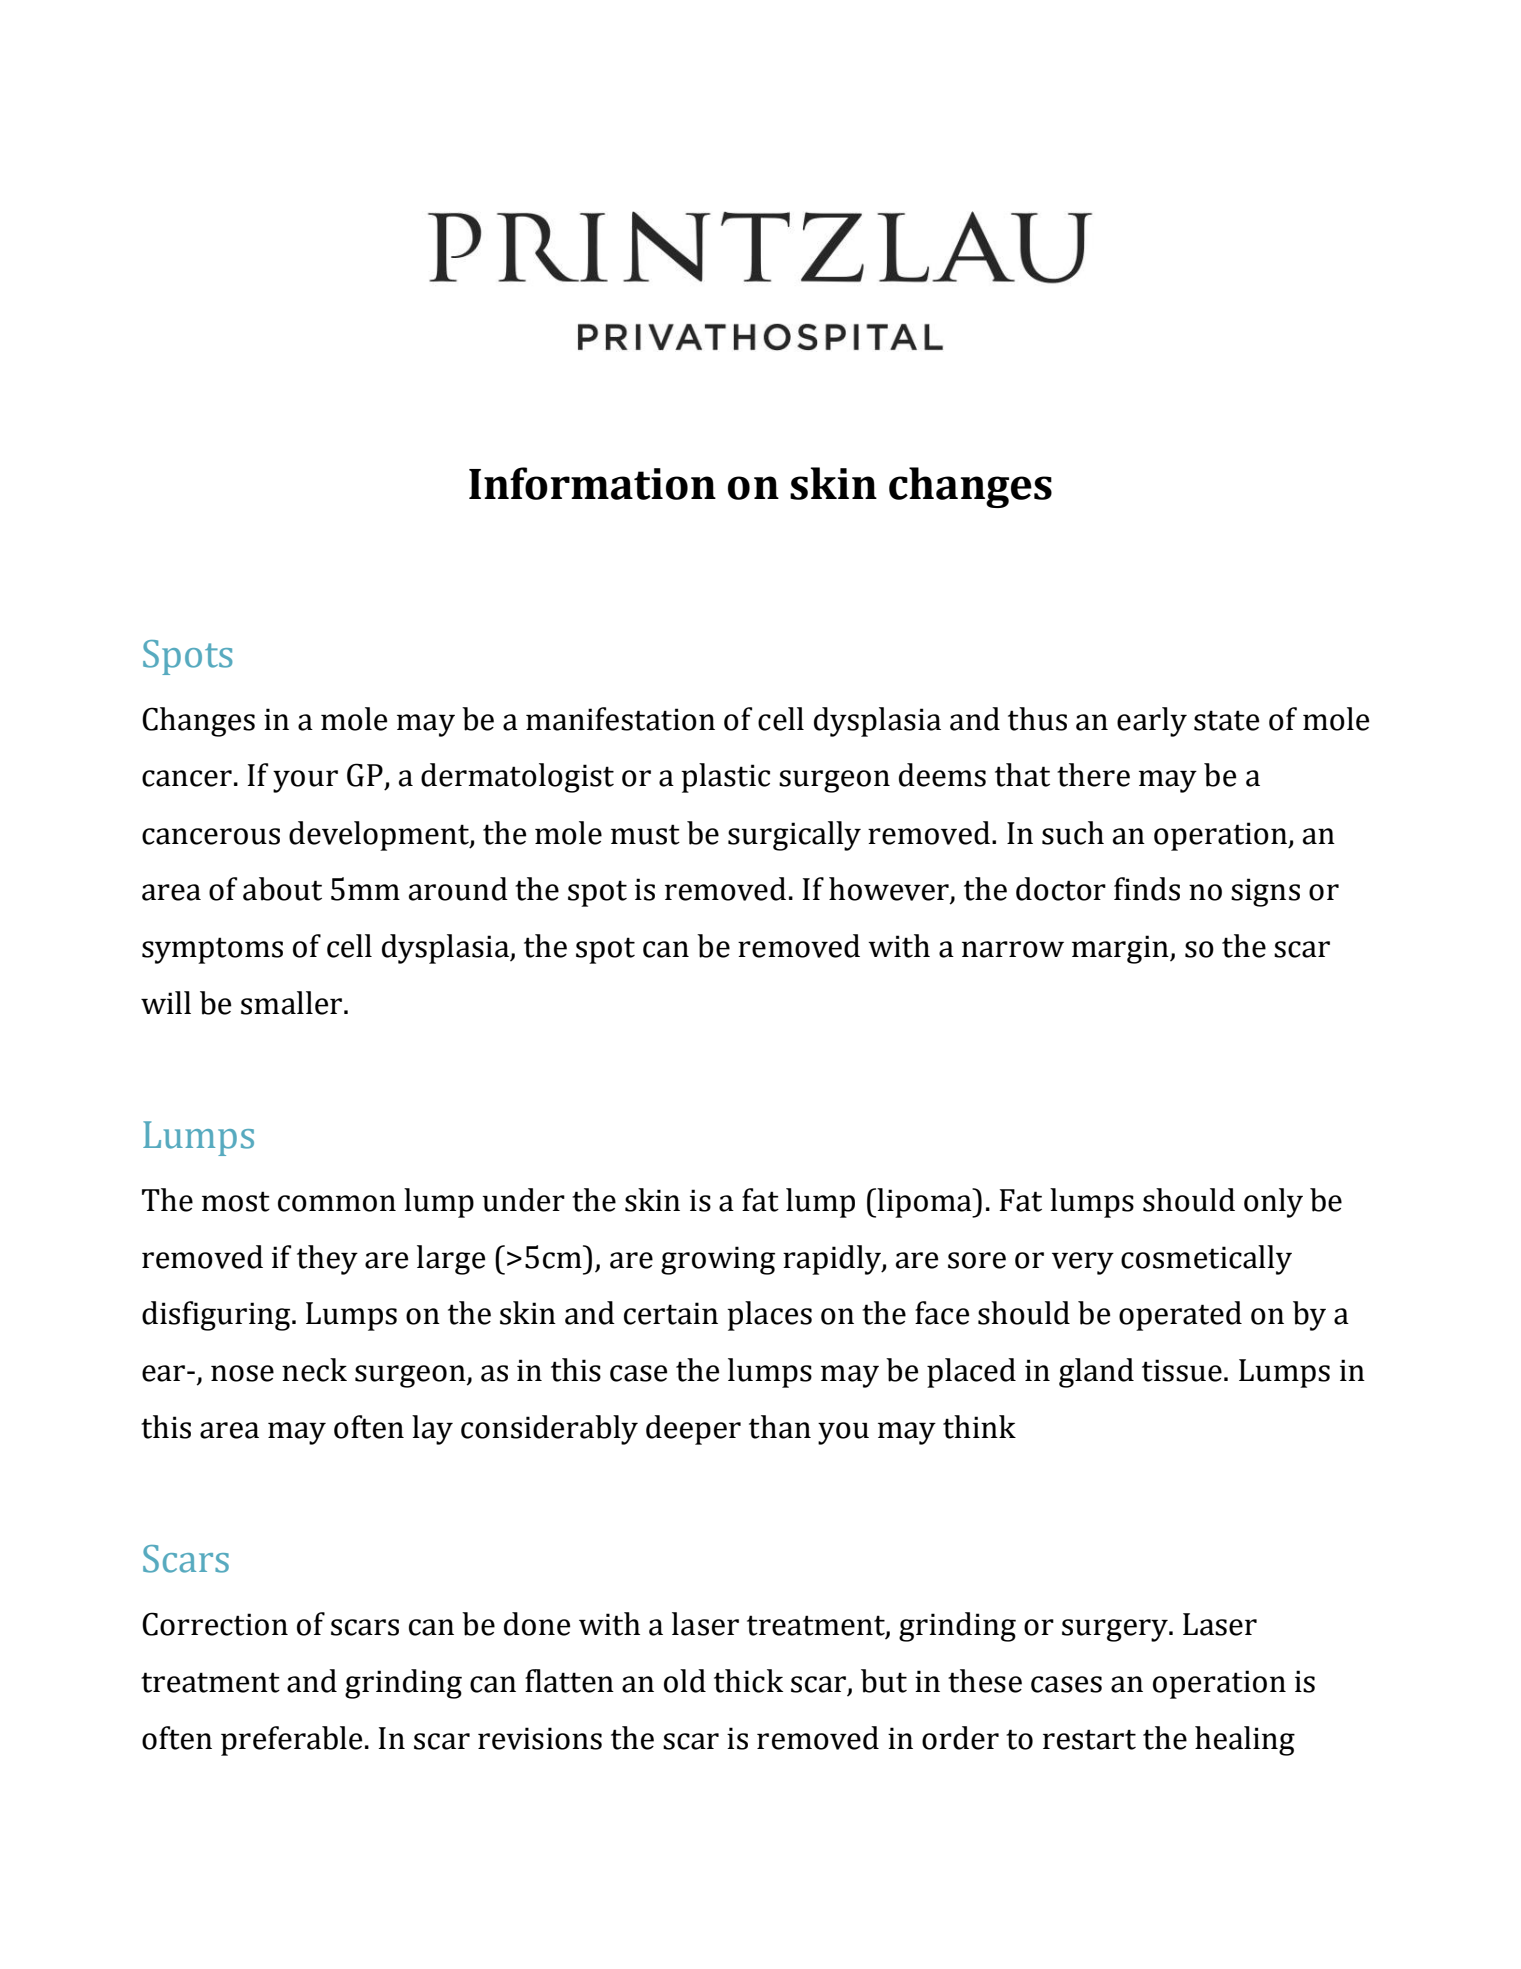 The image size is (1521, 1969). What do you see at coordinates (620, 719) in the document?
I see `manifestation` at bounding box center [620, 719].
